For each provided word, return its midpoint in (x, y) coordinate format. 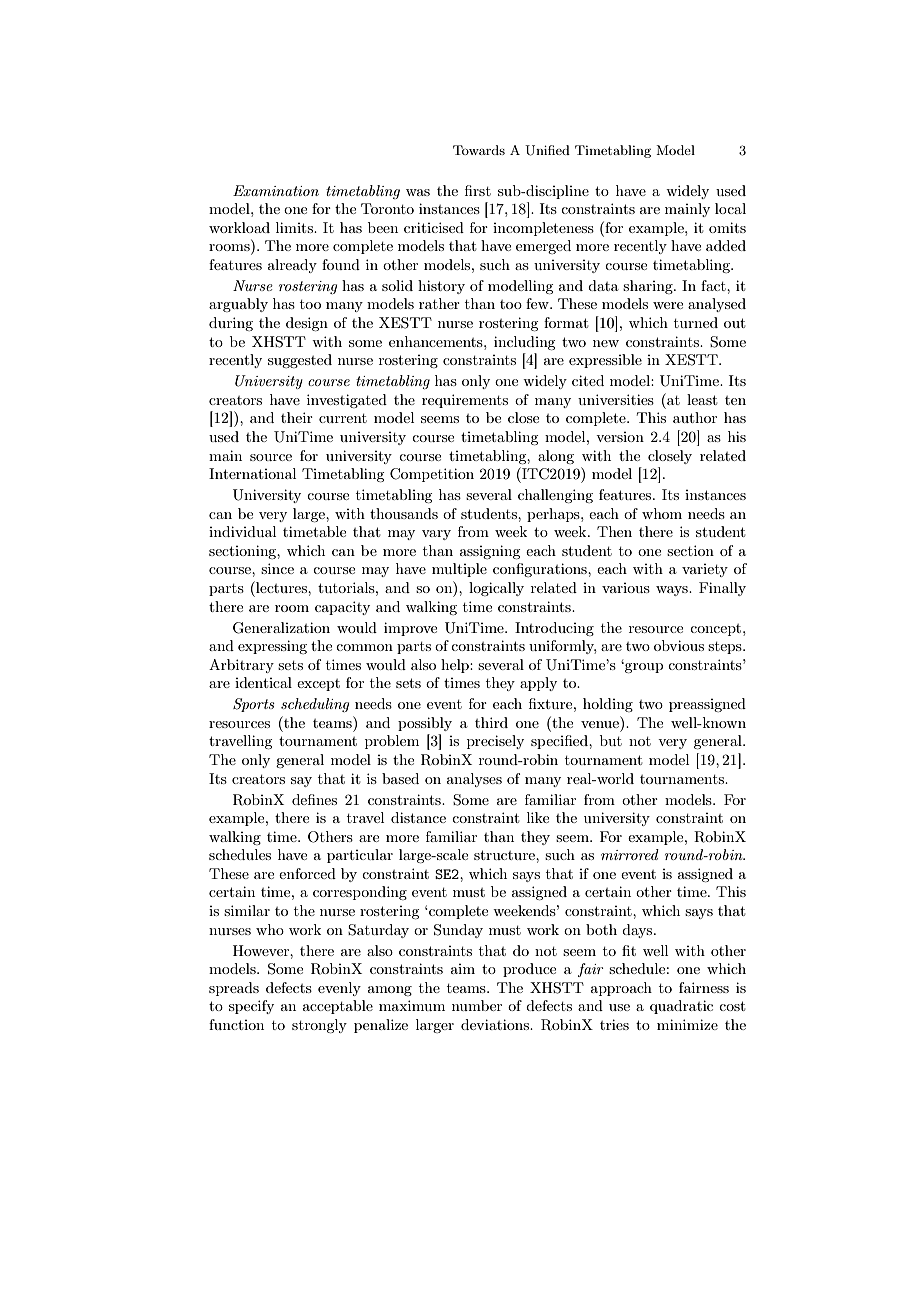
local (730, 208)
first (478, 190)
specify (251, 1007)
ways (673, 591)
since (277, 568)
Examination (276, 190)
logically (496, 589)
